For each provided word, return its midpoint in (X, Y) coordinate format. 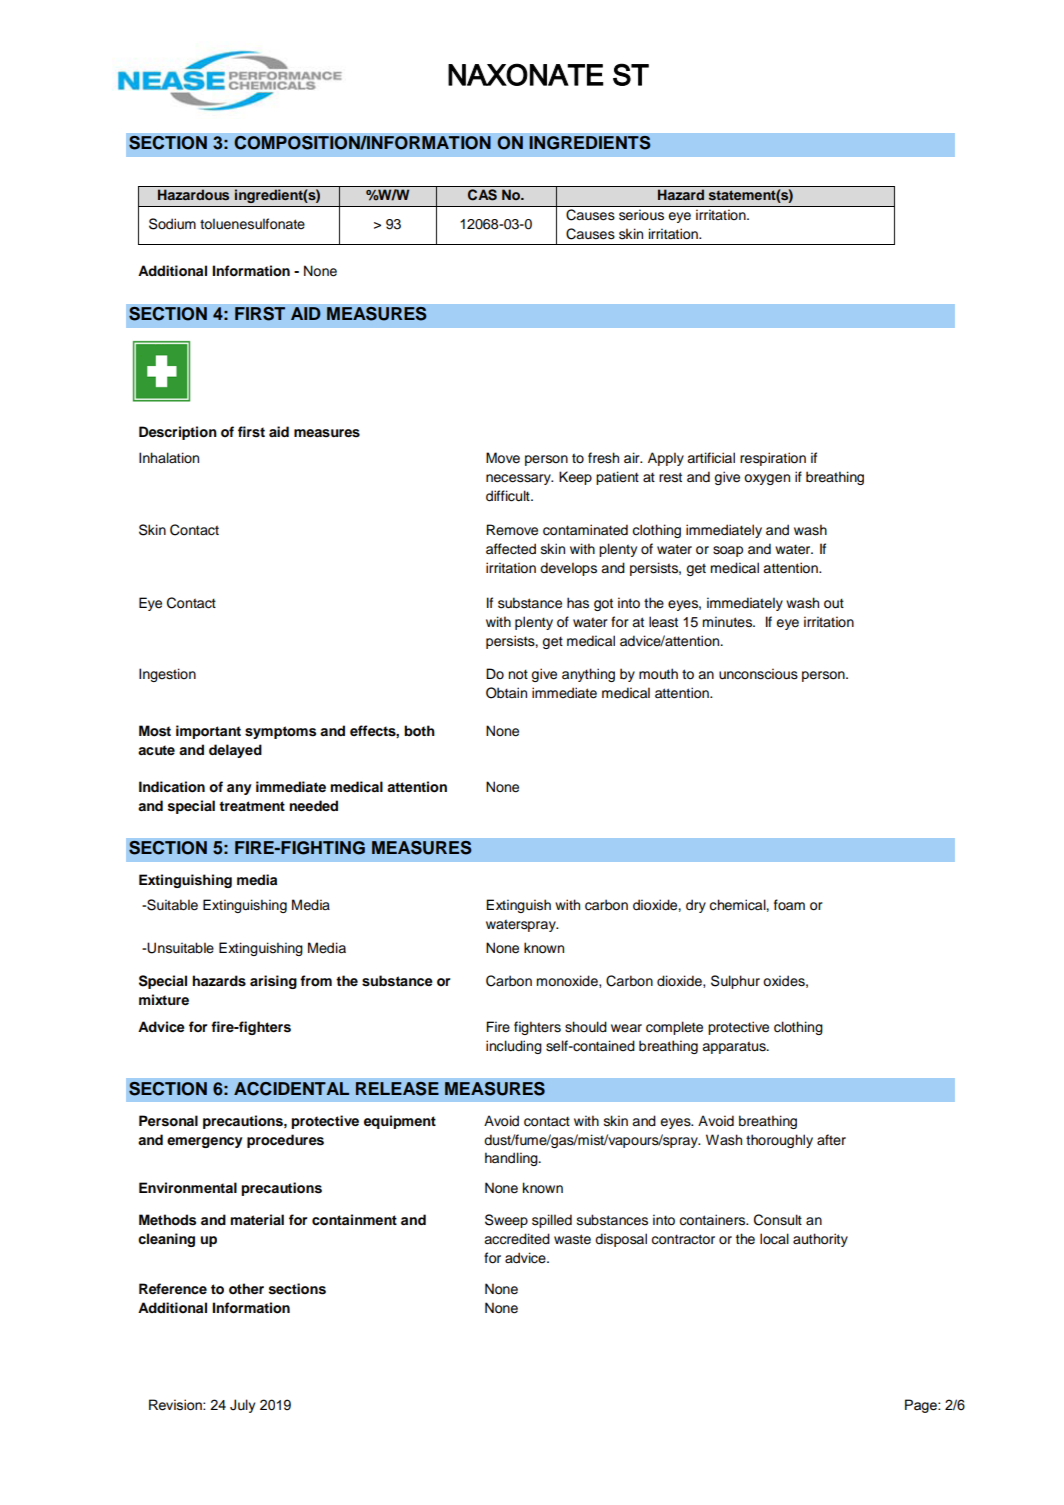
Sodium (172, 224)
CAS (482, 195)
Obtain (506, 693)
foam (789, 904)
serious (641, 215)
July (242, 1406)
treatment (252, 806)
